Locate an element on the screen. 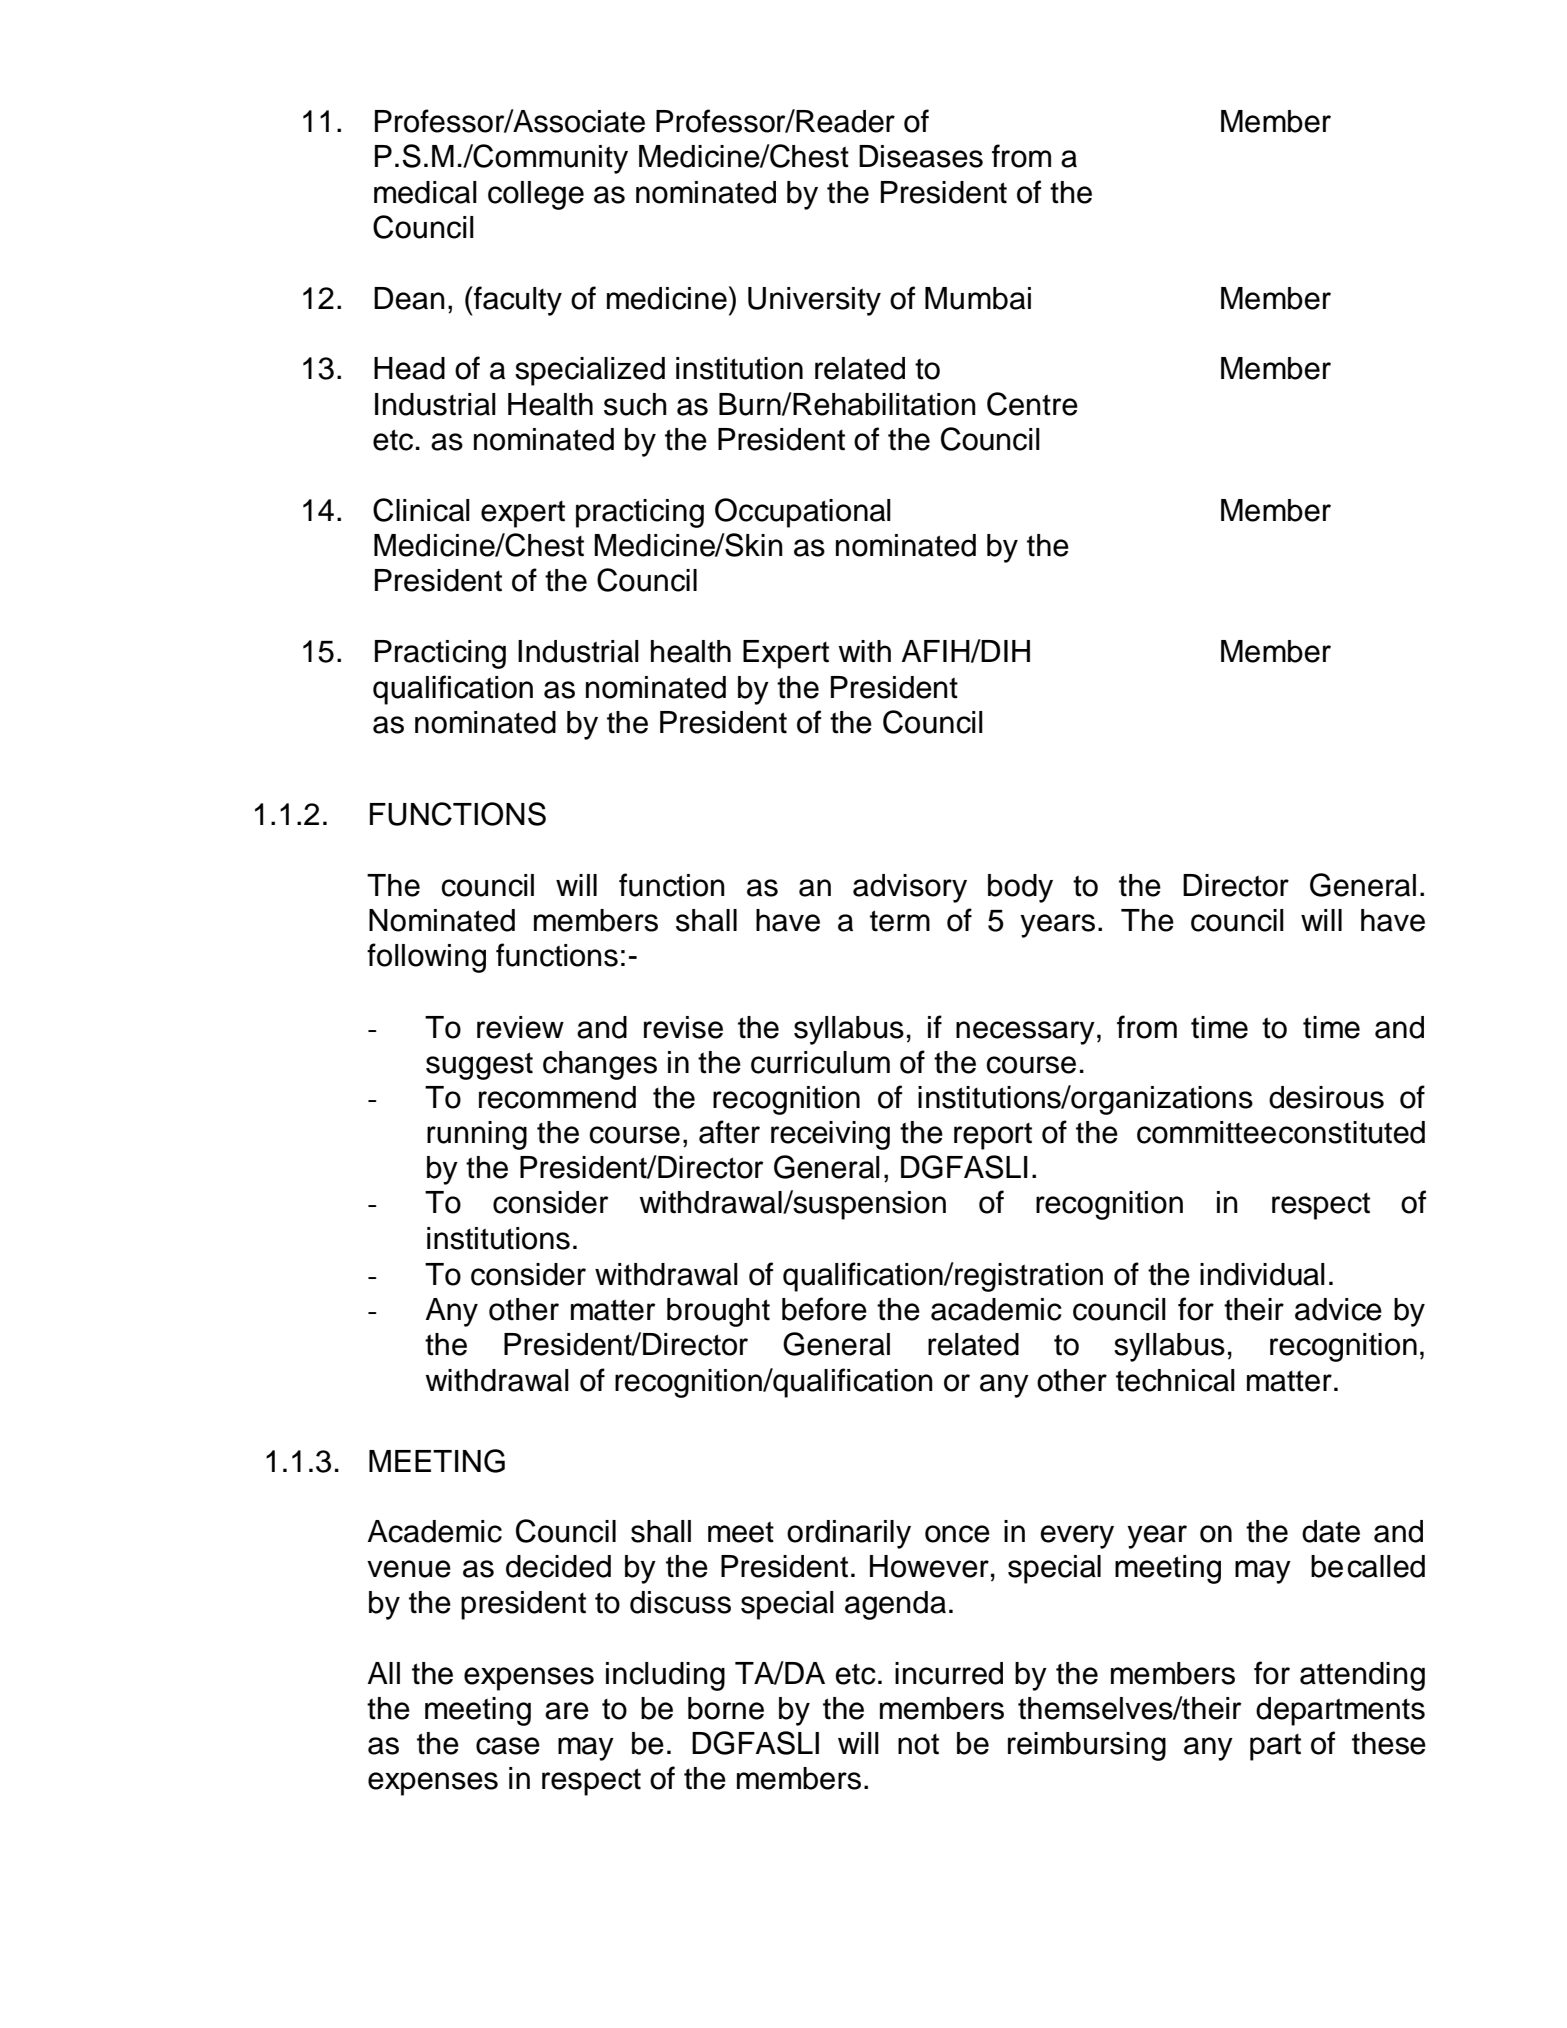  desirous is located at coordinates (1326, 1097).
